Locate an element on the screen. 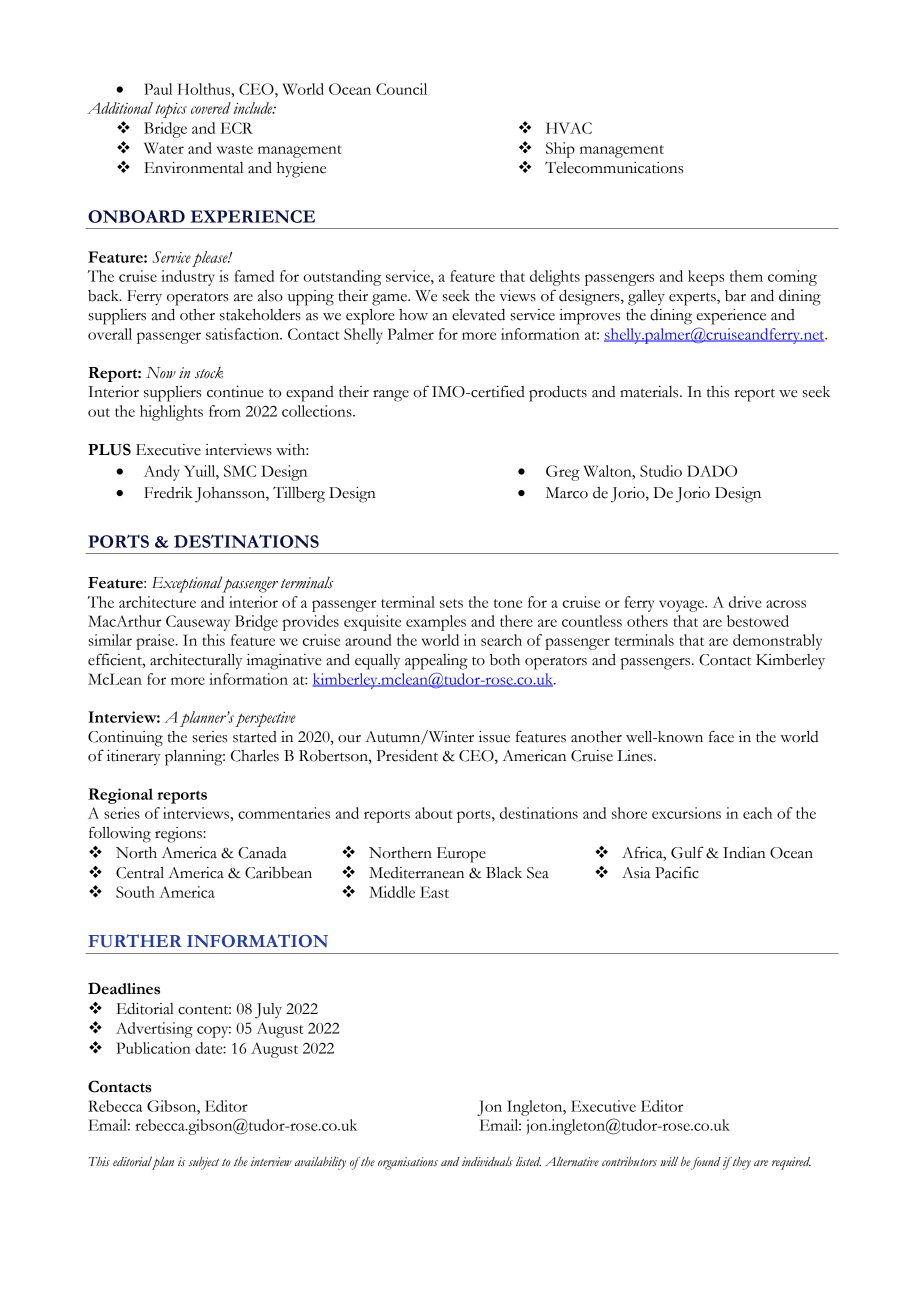 The image size is (924, 1308). Telecommunications is located at coordinates (614, 167).
